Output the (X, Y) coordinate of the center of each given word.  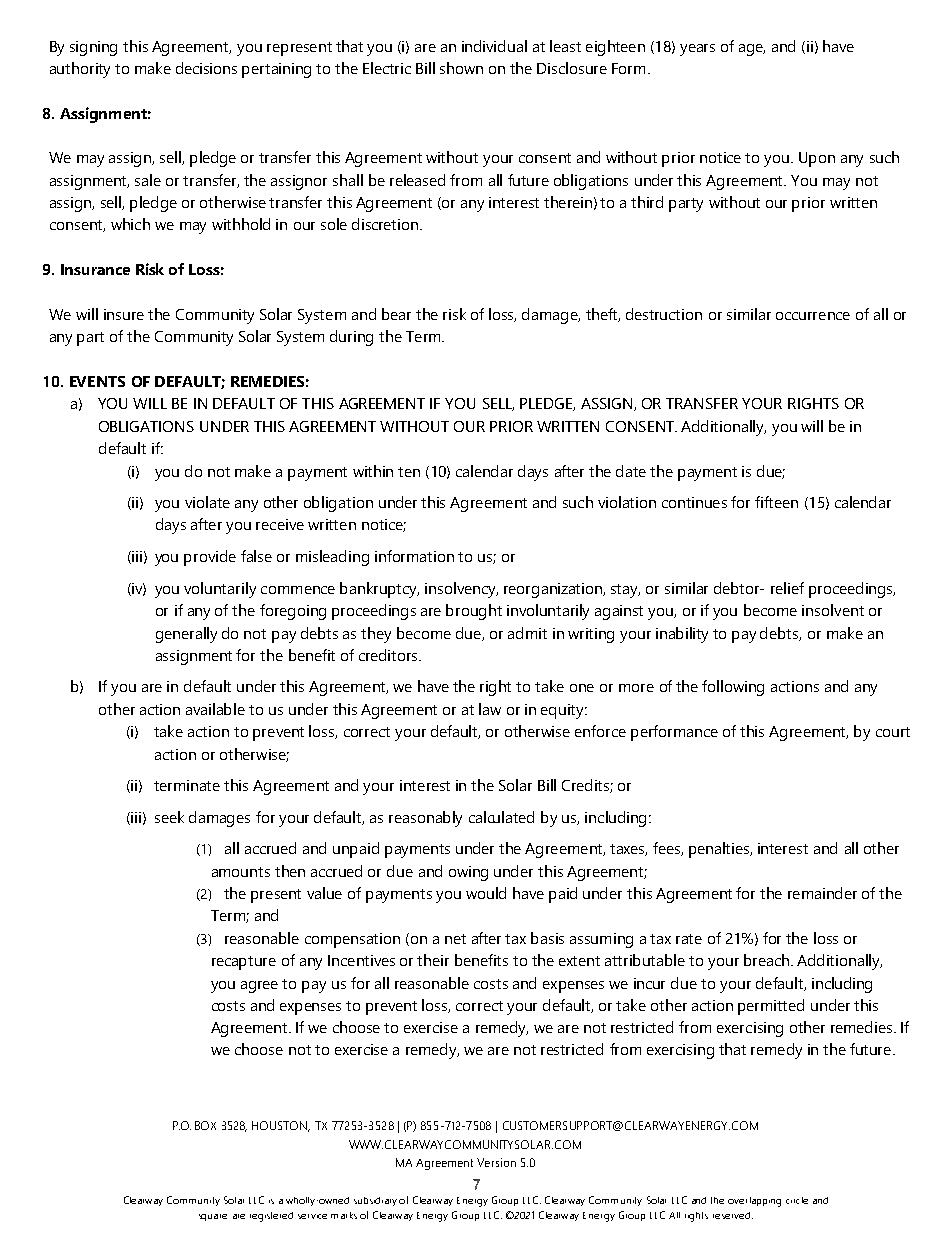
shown (461, 68)
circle (797, 1200)
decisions (206, 68)
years (697, 50)
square (213, 1217)
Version (496, 1162)
